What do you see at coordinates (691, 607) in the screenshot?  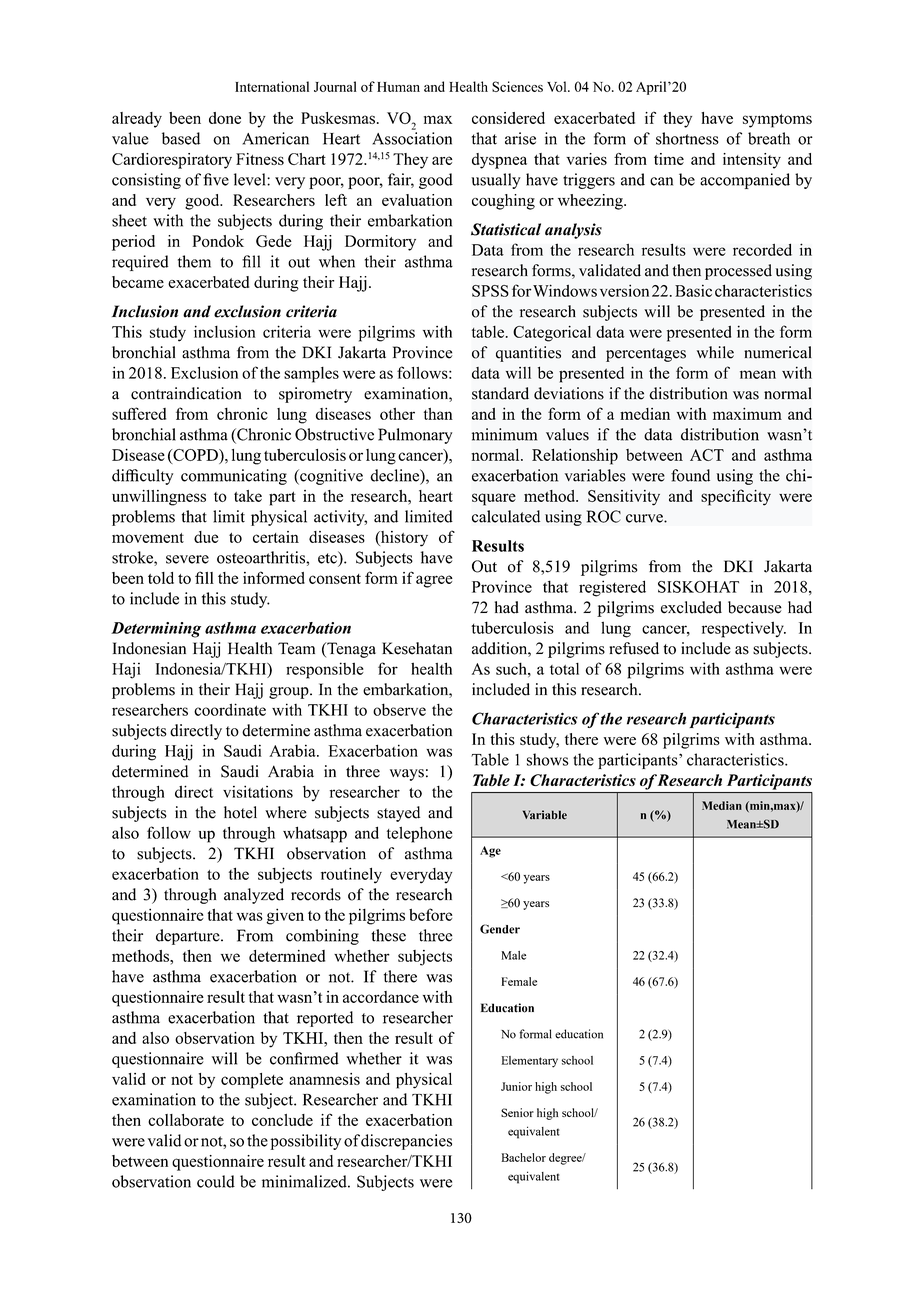 I see `excluded` at bounding box center [691, 607].
